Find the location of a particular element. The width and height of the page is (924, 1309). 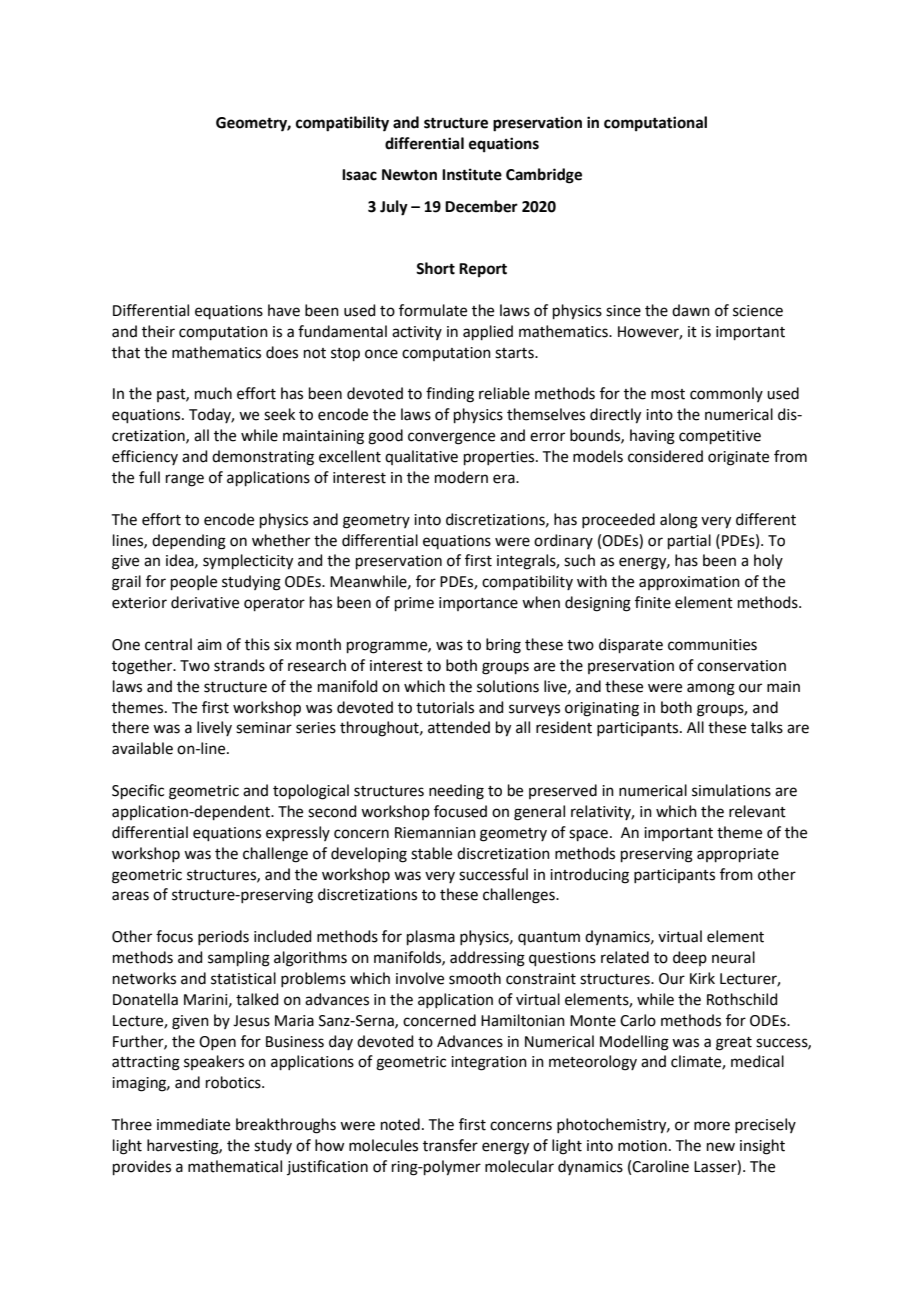

immediate is located at coordinates (193, 1124).
